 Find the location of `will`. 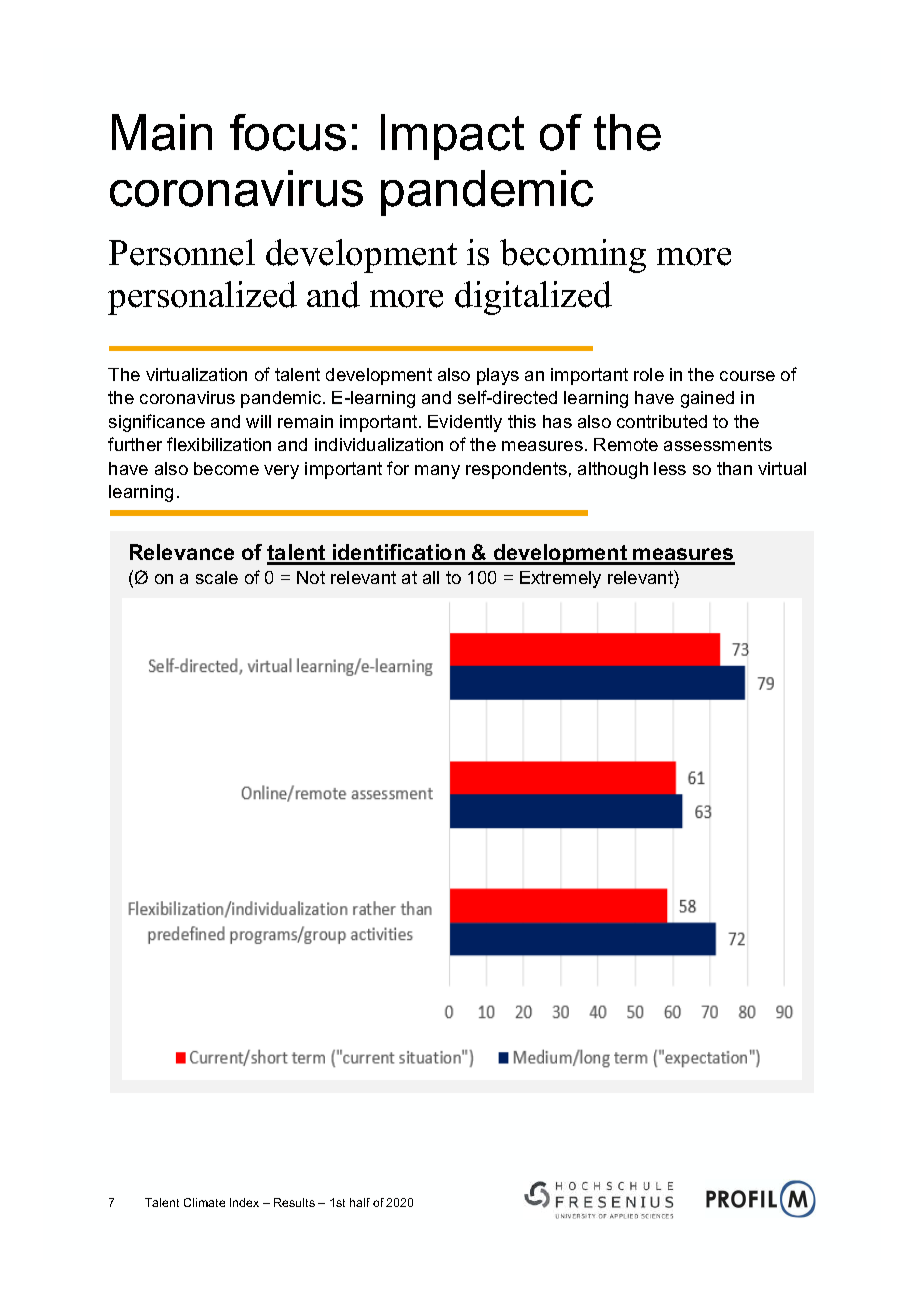

will is located at coordinates (258, 421).
